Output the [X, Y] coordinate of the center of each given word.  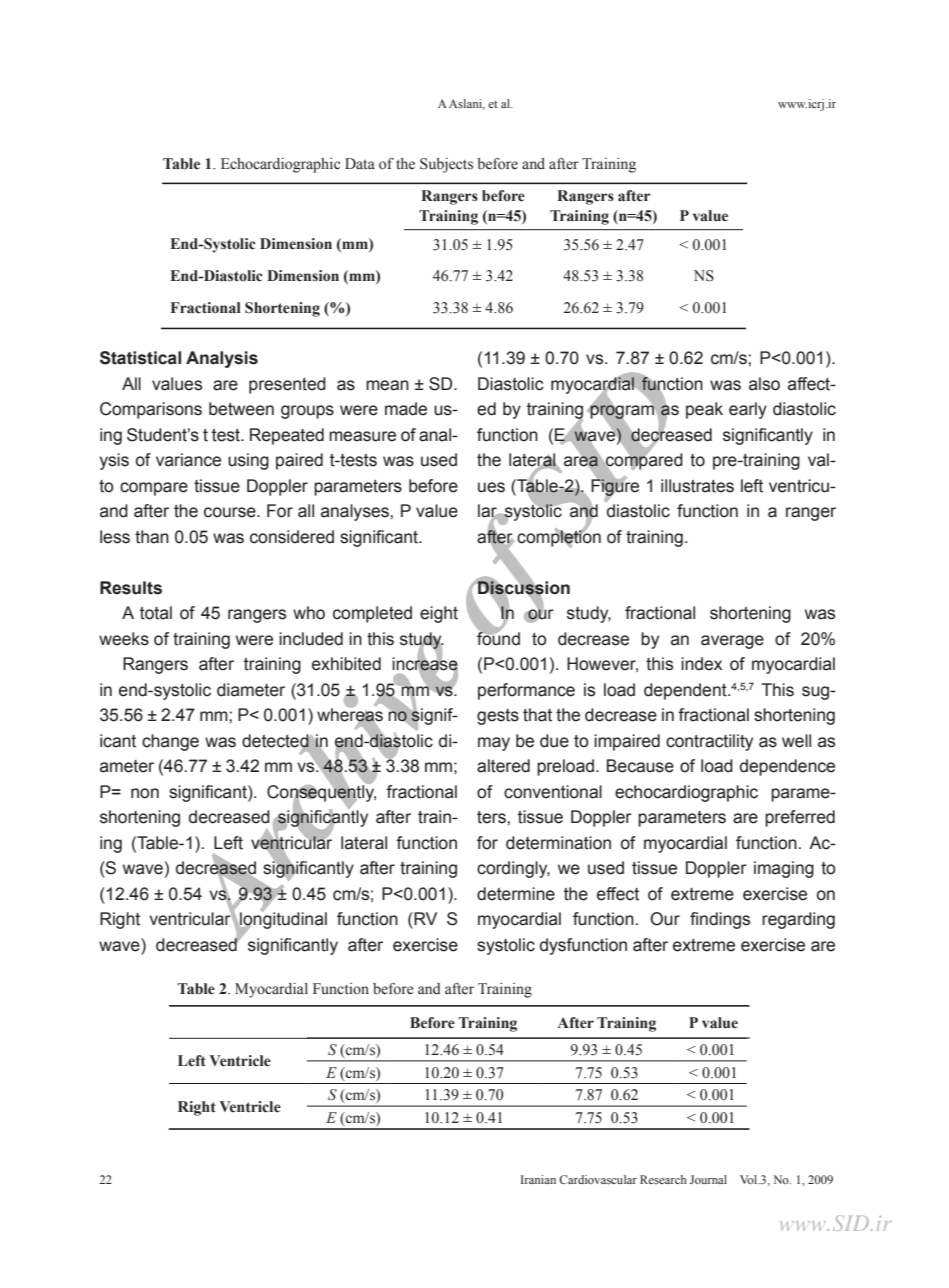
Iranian [538, 1179]
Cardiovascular [598, 1179]
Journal [708, 1179]
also [764, 384]
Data [360, 163]
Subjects [446, 165]
